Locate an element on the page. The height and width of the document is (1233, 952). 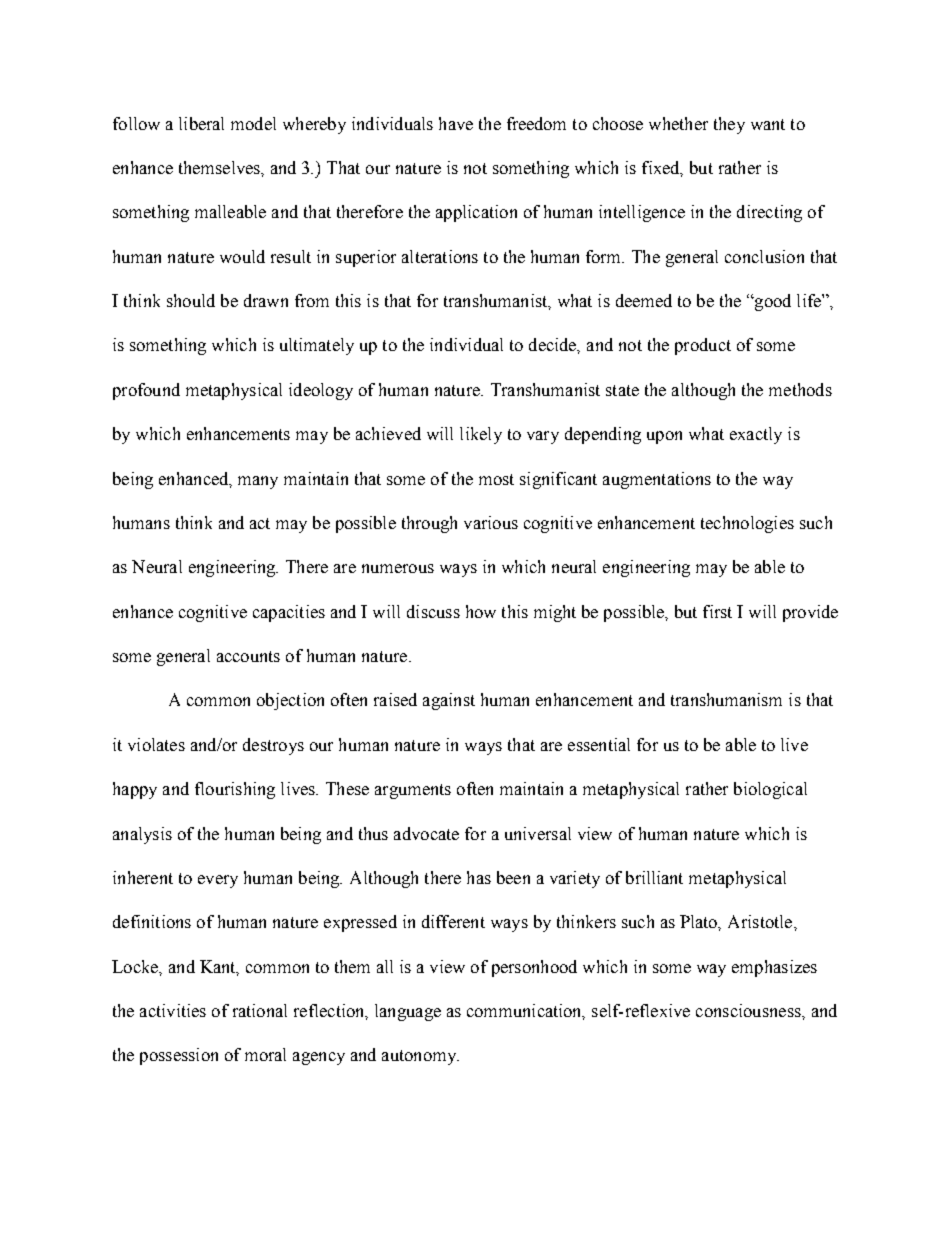
capacities is located at coordinates (289, 613).
